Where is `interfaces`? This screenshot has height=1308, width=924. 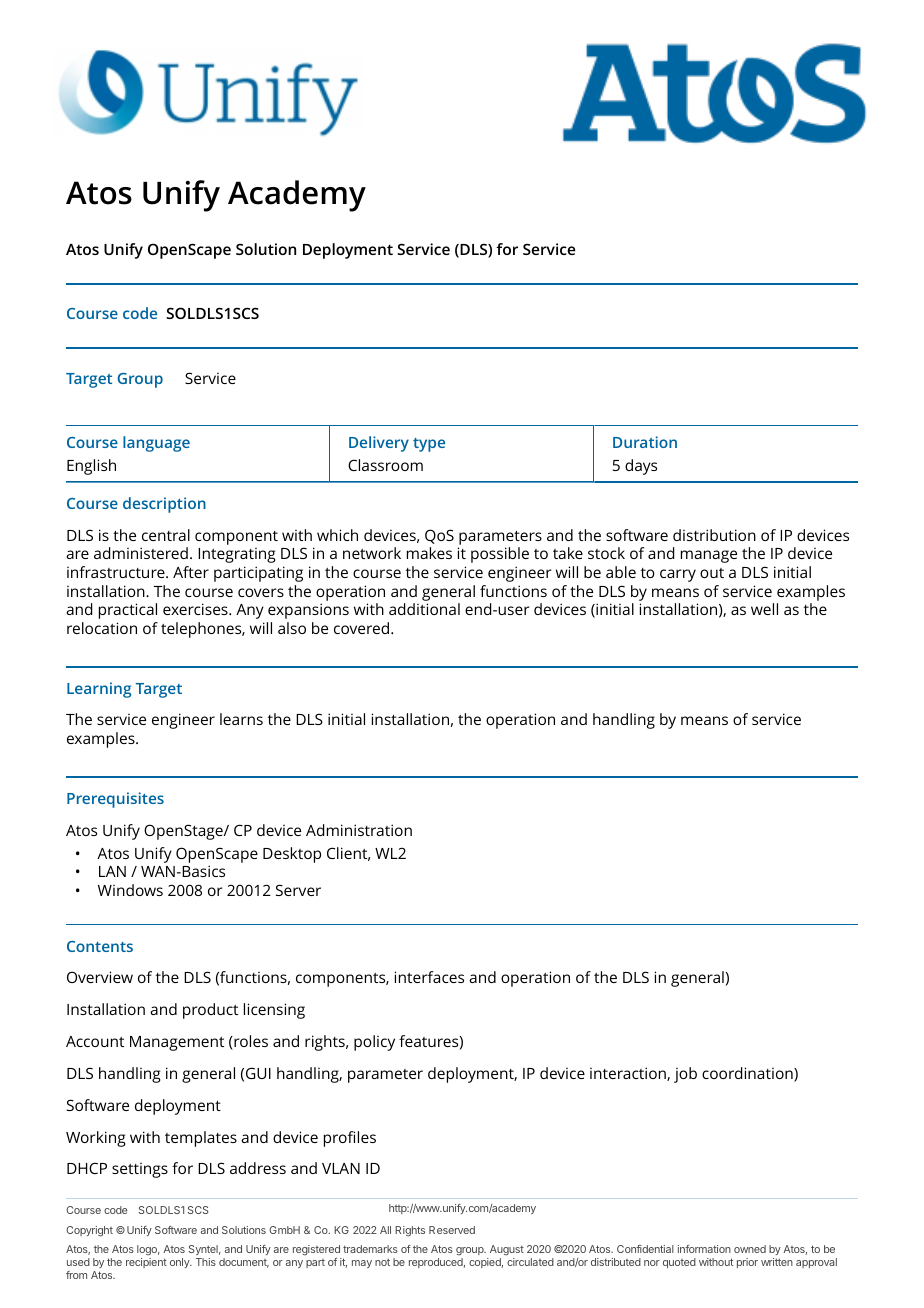 interfaces is located at coordinates (429, 977).
